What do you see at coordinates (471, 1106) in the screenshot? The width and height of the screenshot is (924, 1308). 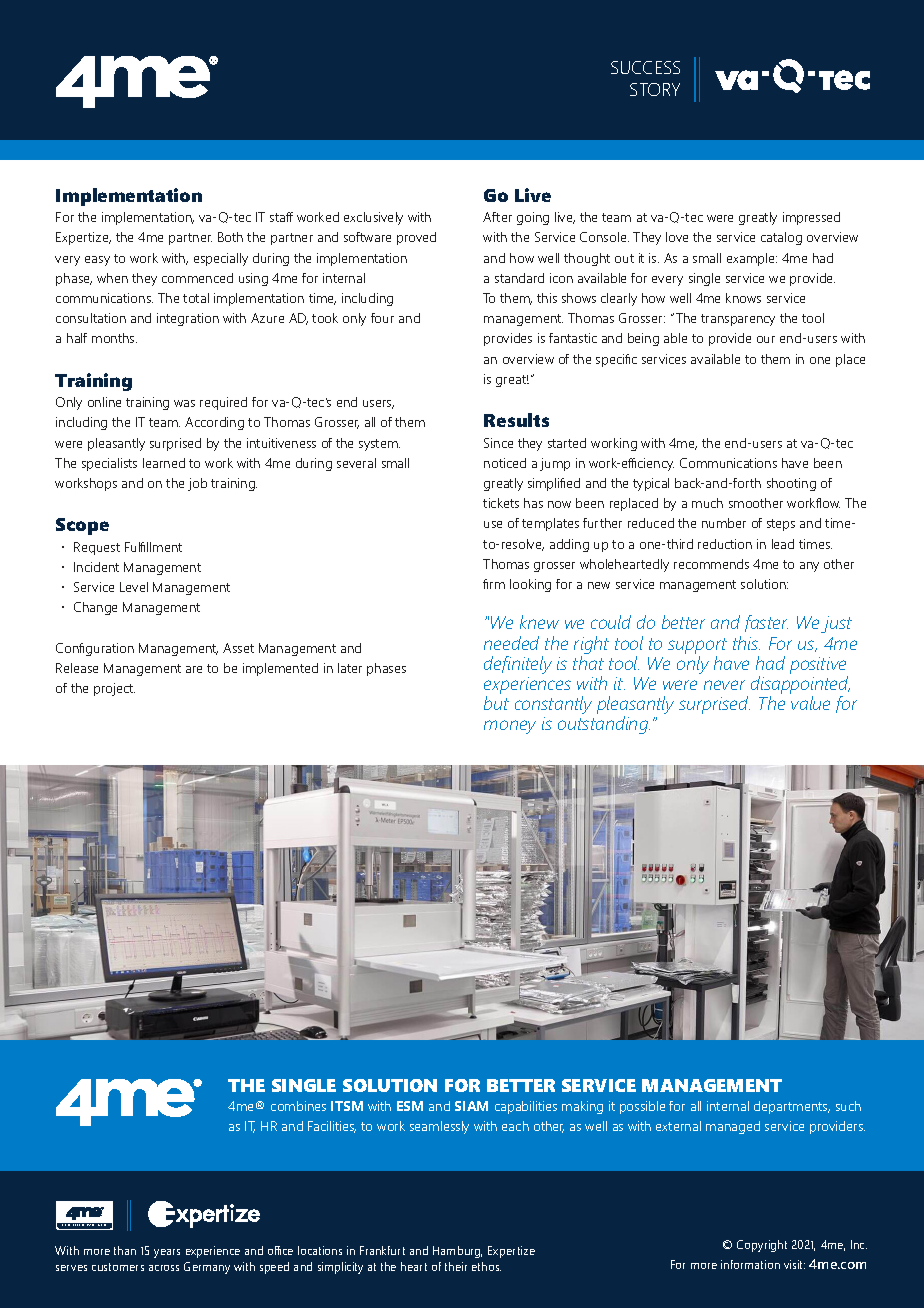 I see `SIAM` at bounding box center [471, 1106].
